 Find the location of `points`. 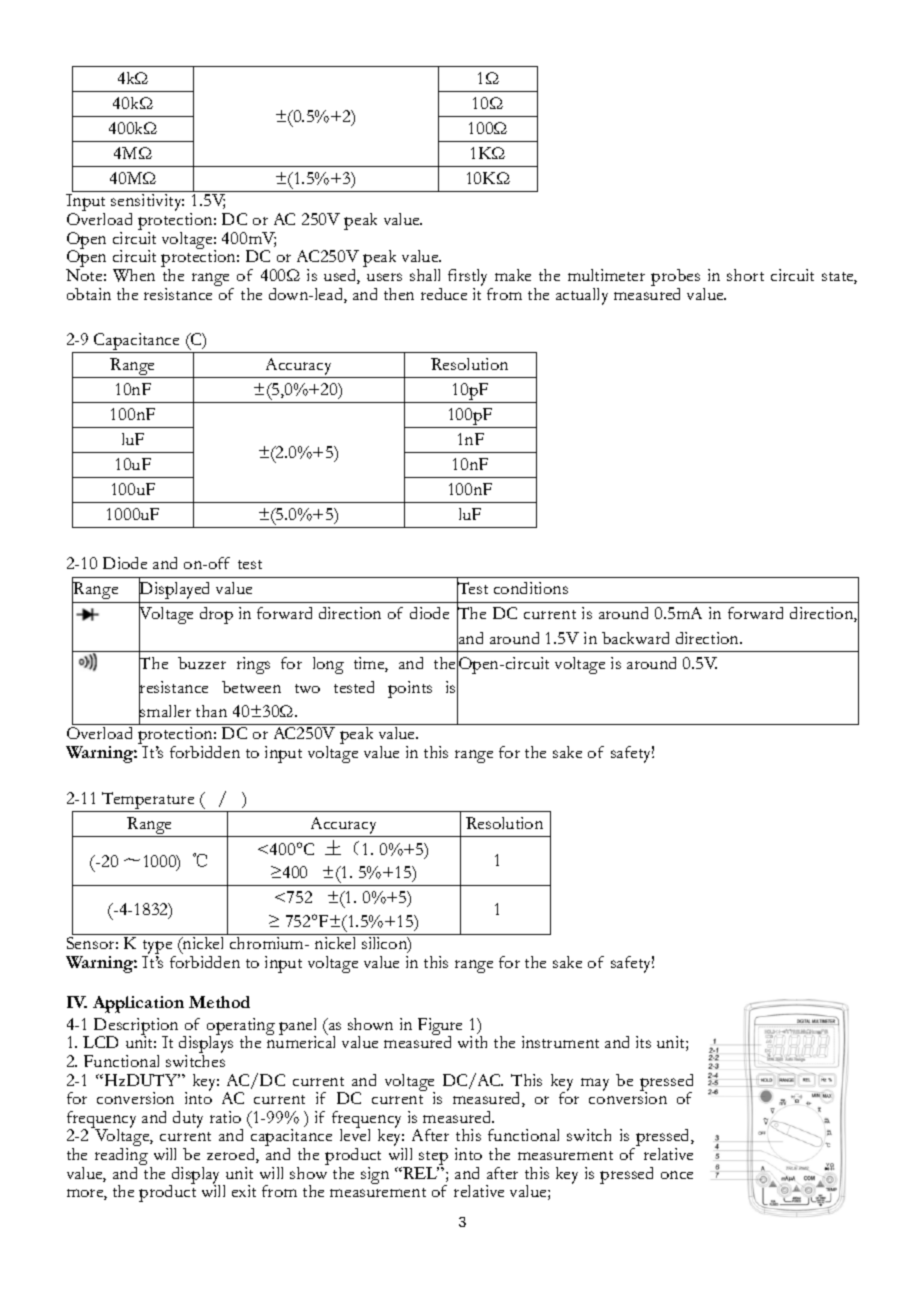

points is located at coordinates (410, 689).
